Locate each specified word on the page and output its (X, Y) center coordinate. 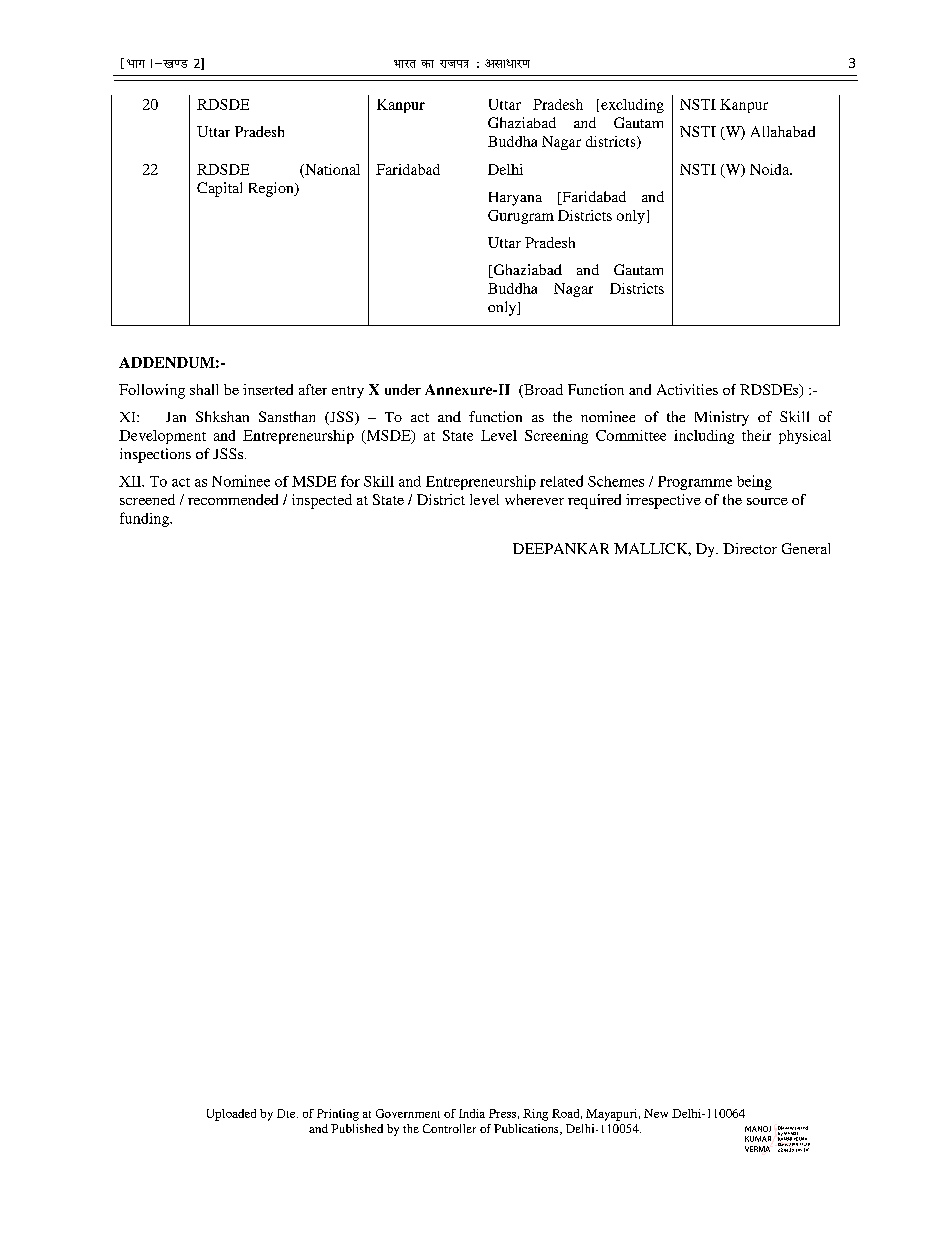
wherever (534, 499)
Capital (219, 189)
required (594, 501)
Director (750, 548)
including (704, 437)
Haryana (515, 199)
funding (146, 519)
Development (162, 437)
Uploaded (231, 1115)
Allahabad (783, 131)
